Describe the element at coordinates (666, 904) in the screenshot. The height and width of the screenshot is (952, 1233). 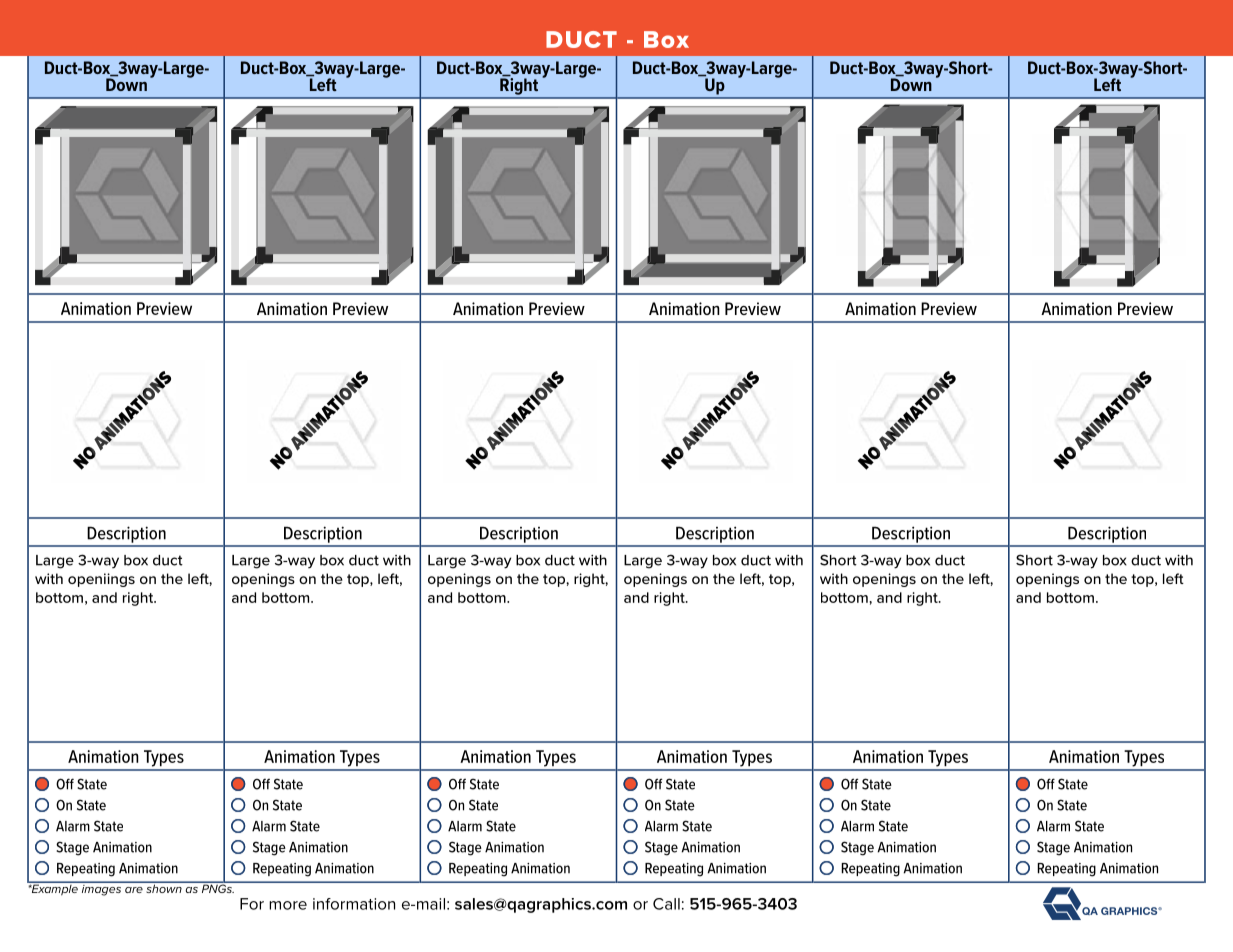
I see `Call` at that location.
